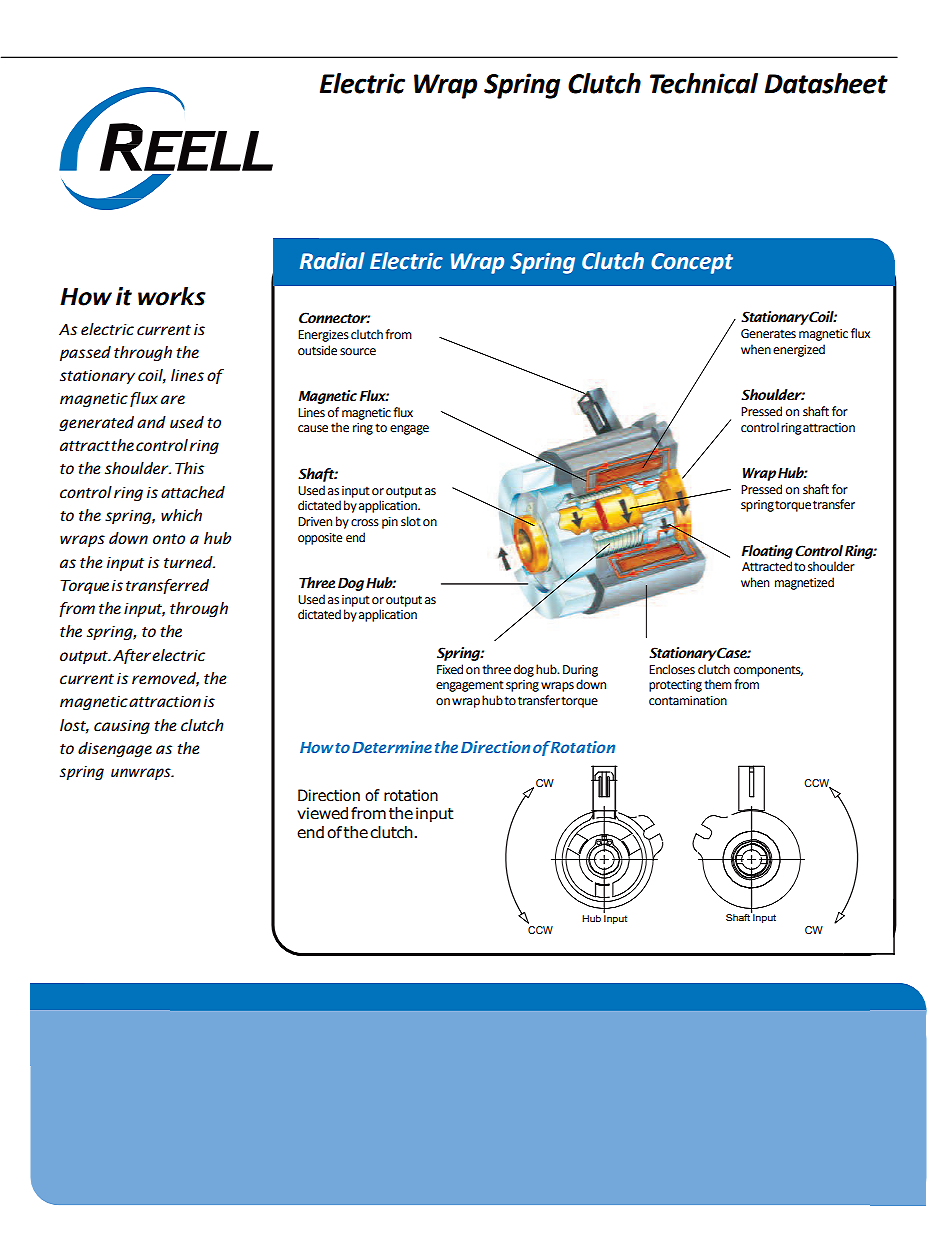 The image size is (952, 1233). Describe the element at coordinates (122, 727) in the image. I see `causing` at that location.
